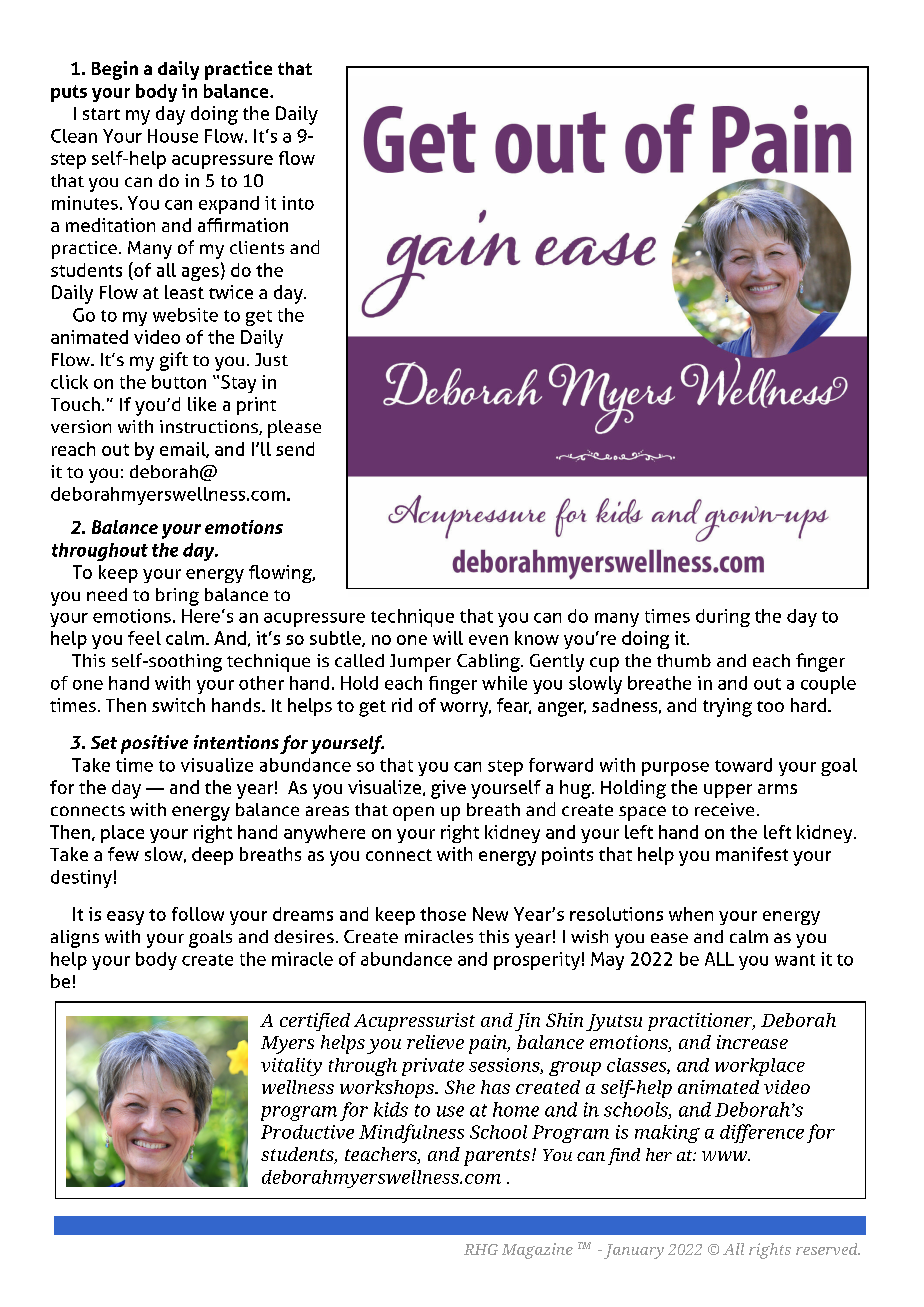 The image size is (924, 1307). Describe the element at coordinates (443, 914) in the image. I see `those` at that location.
